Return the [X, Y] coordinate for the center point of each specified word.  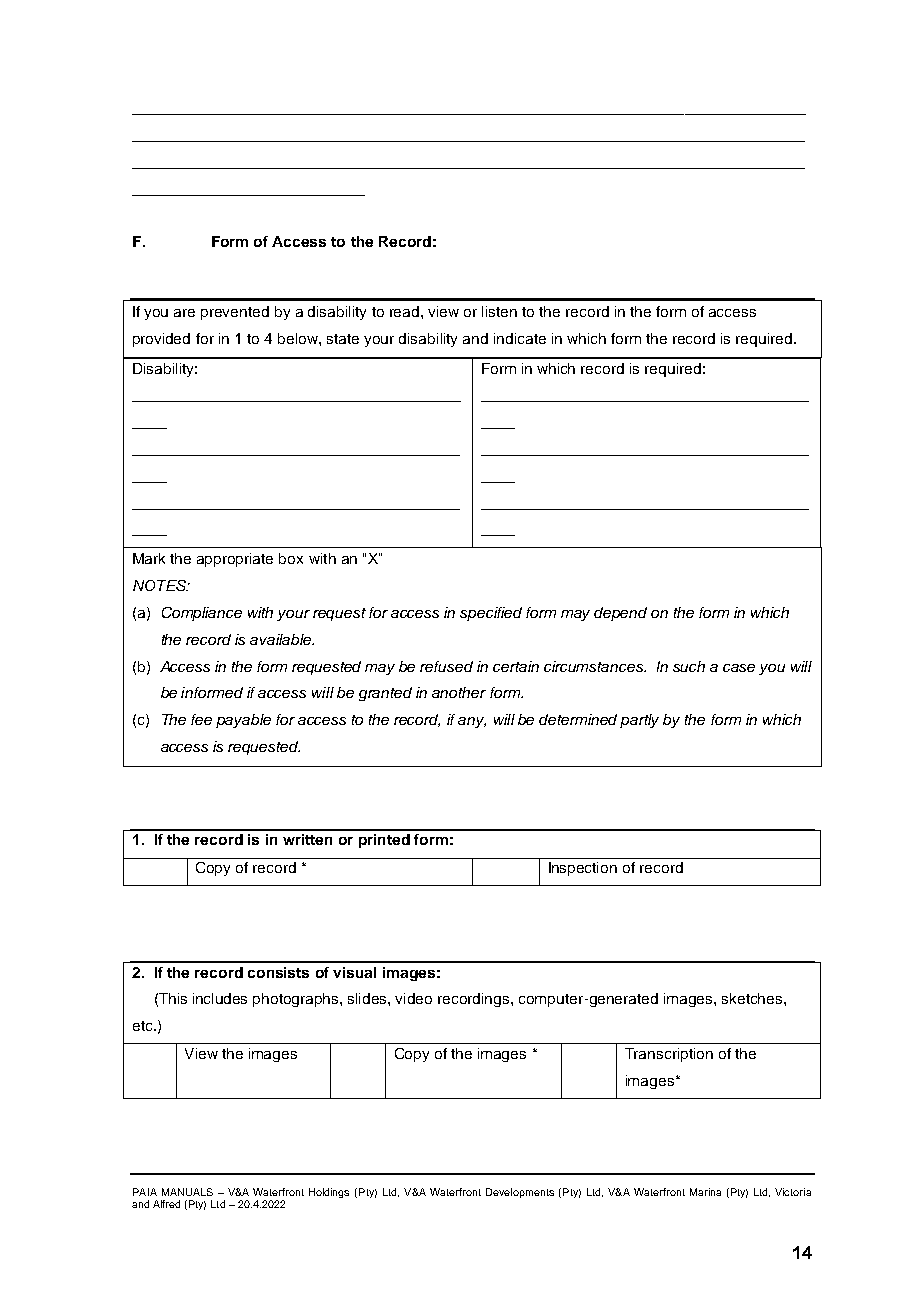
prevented [235, 313]
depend [620, 614]
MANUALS [187, 1192]
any [472, 722]
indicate [520, 338]
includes [220, 998]
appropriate [235, 560]
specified [491, 614]
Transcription [669, 1055]
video [413, 998]
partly [639, 721]
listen [499, 311]
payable [243, 721]
